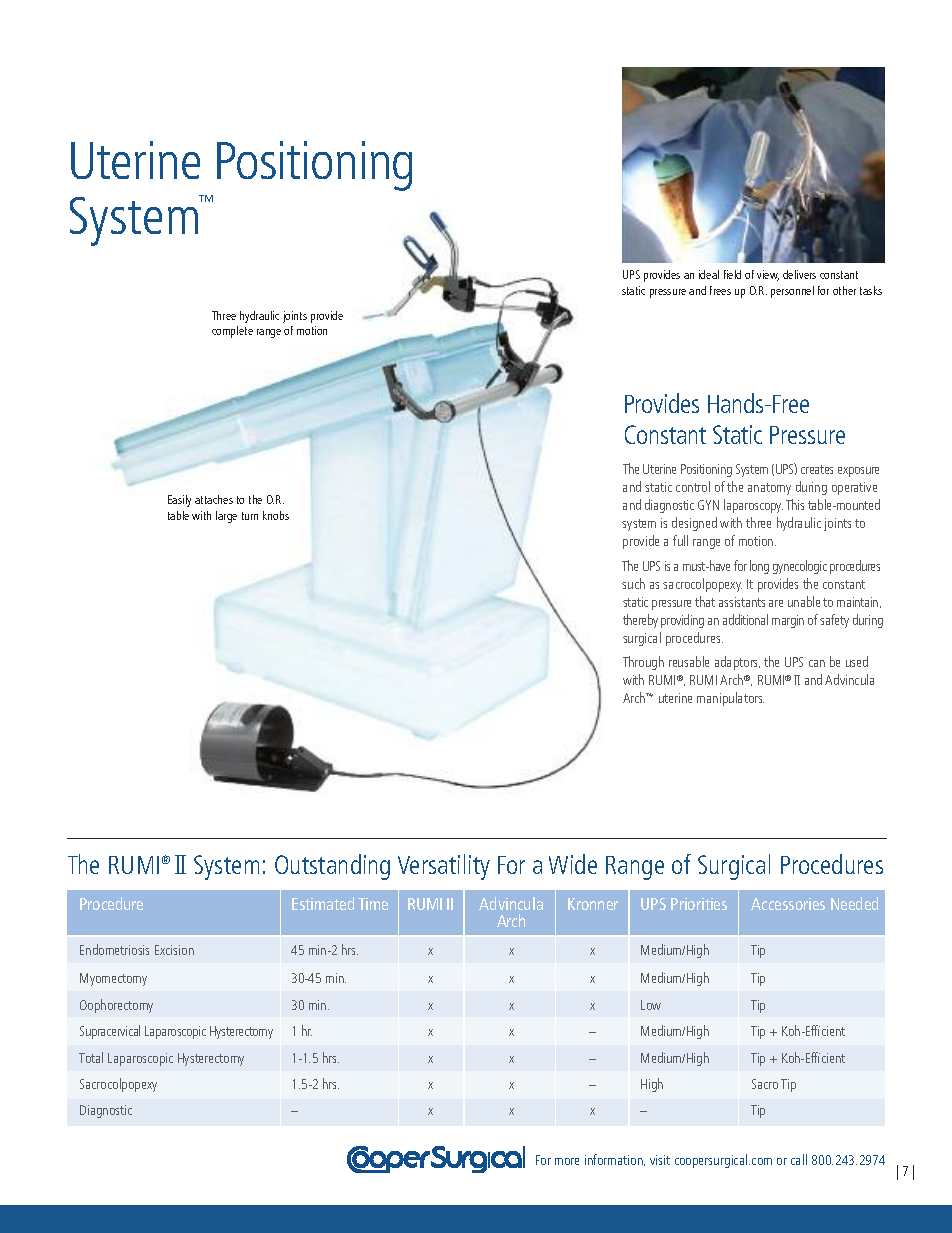  What do you see at coordinates (332, 867) in the page?
I see `Outstanding` at bounding box center [332, 867].
